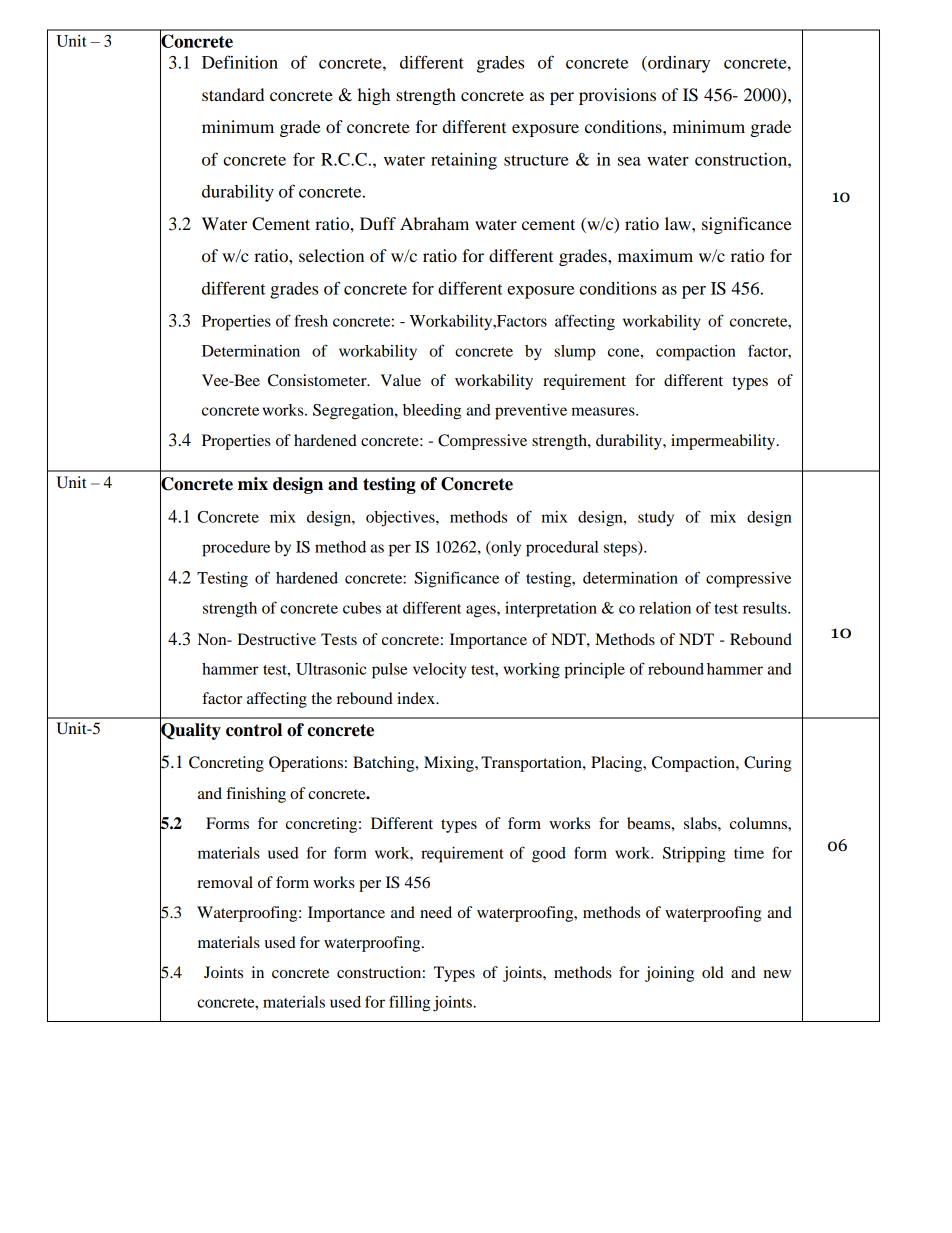 The height and width of the image is (1233, 952). What do you see at coordinates (678, 64) in the image?
I see `ordinary` at bounding box center [678, 64].
